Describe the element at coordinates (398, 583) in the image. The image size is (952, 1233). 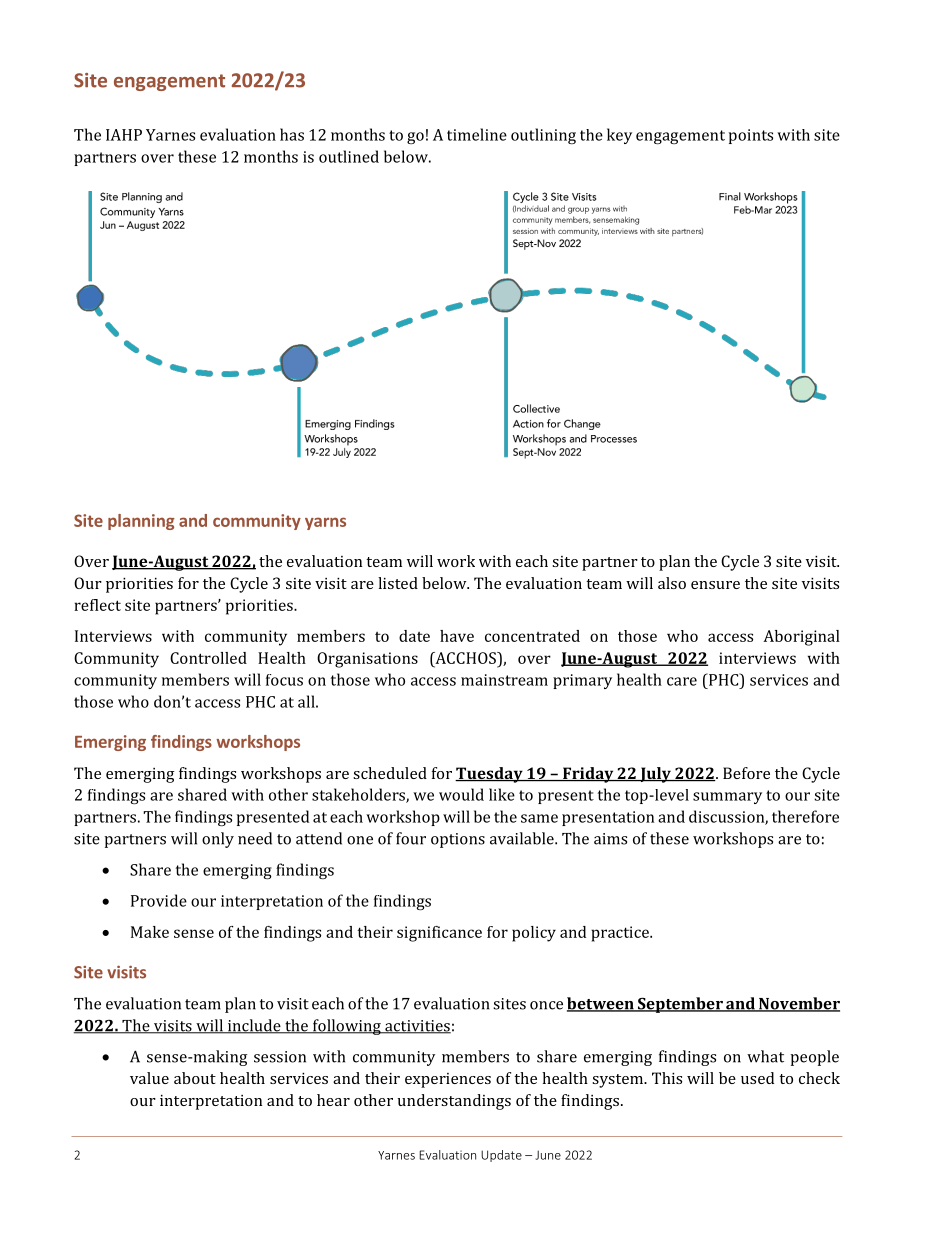
I see `listed` at that location.
